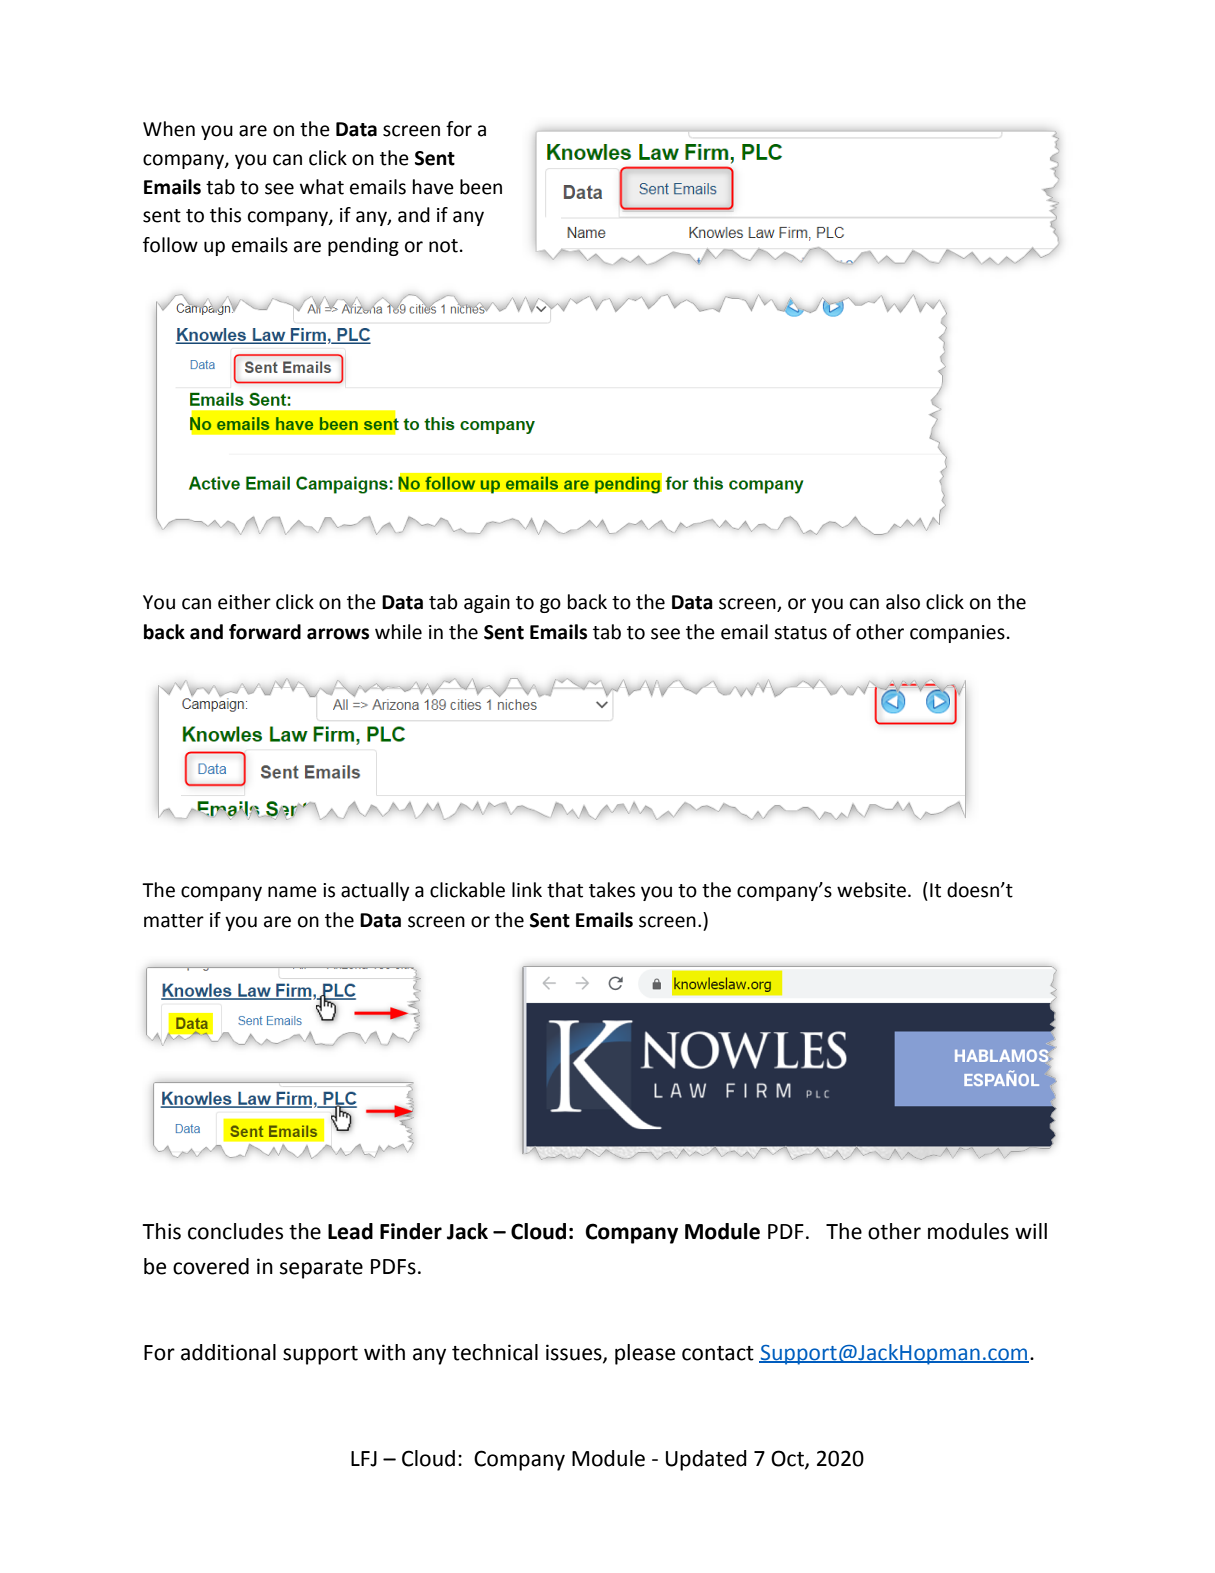 This page has height=1573, width=1215. What do you see at coordinates (612, 890) in the page?
I see `takes` at bounding box center [612, 890].
